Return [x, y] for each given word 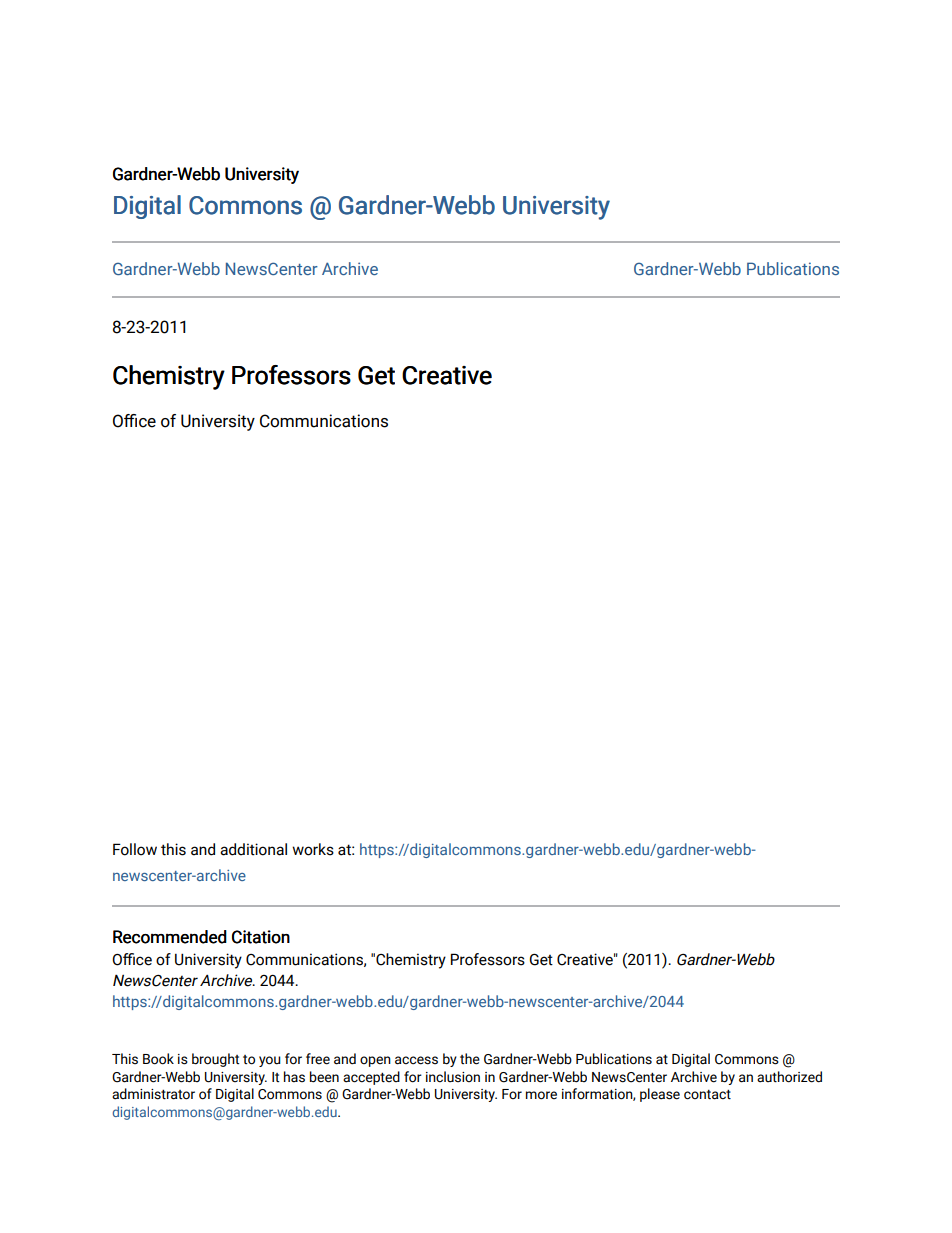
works [313, 849]
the [470, 1059]
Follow [135, 849]
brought [215, 1060]
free [318, 1059]
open [375, 1061]
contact [707, 1095]
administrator [153, 1094]
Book [158, 1059]
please [660, 1095]
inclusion [453, 1077]
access [416, 1060]
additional [253, 849]
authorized [789, 1077]
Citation [261, 937]
